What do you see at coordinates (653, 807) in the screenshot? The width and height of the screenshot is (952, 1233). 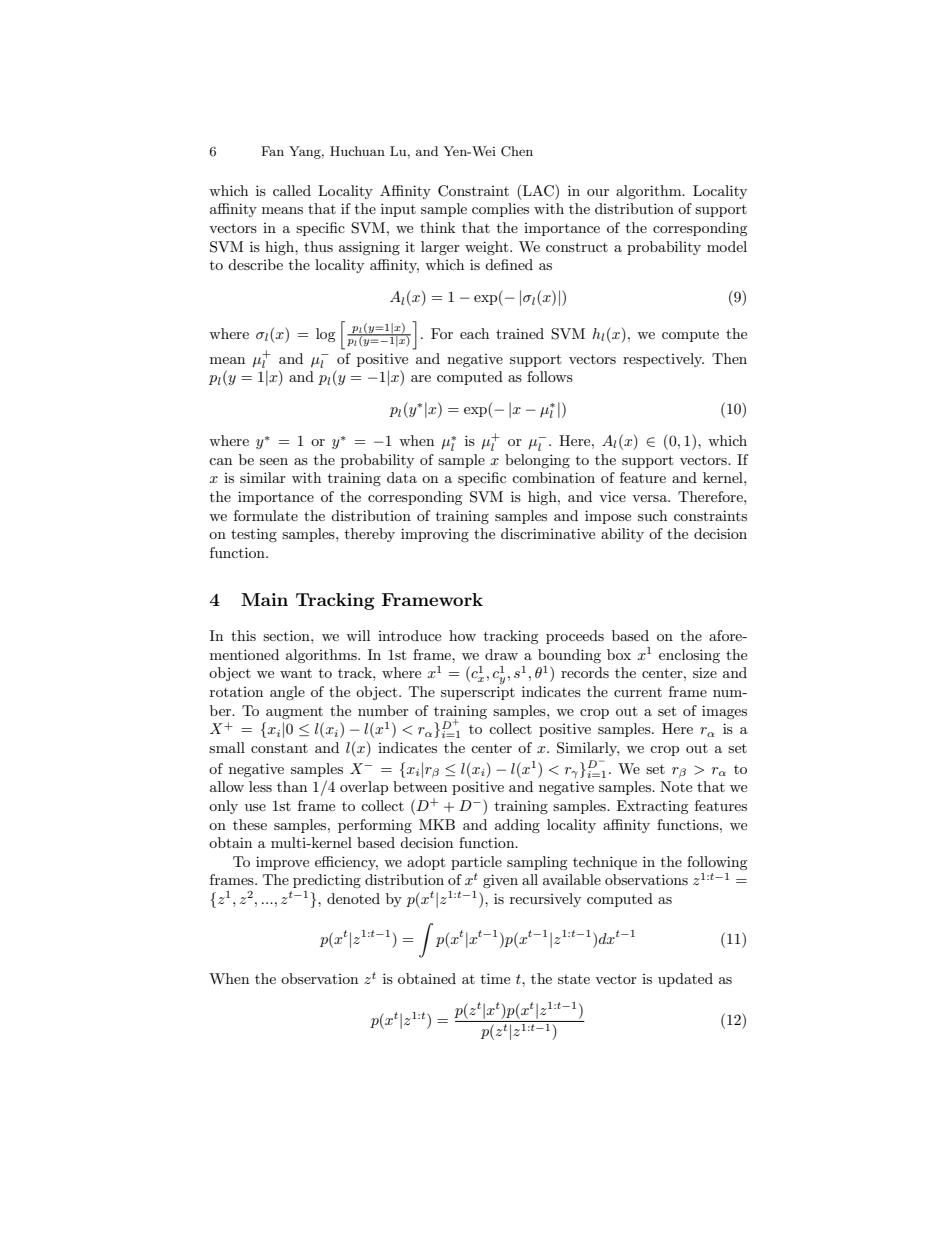 I see `Extracting` at bounding box center [653, 807].
